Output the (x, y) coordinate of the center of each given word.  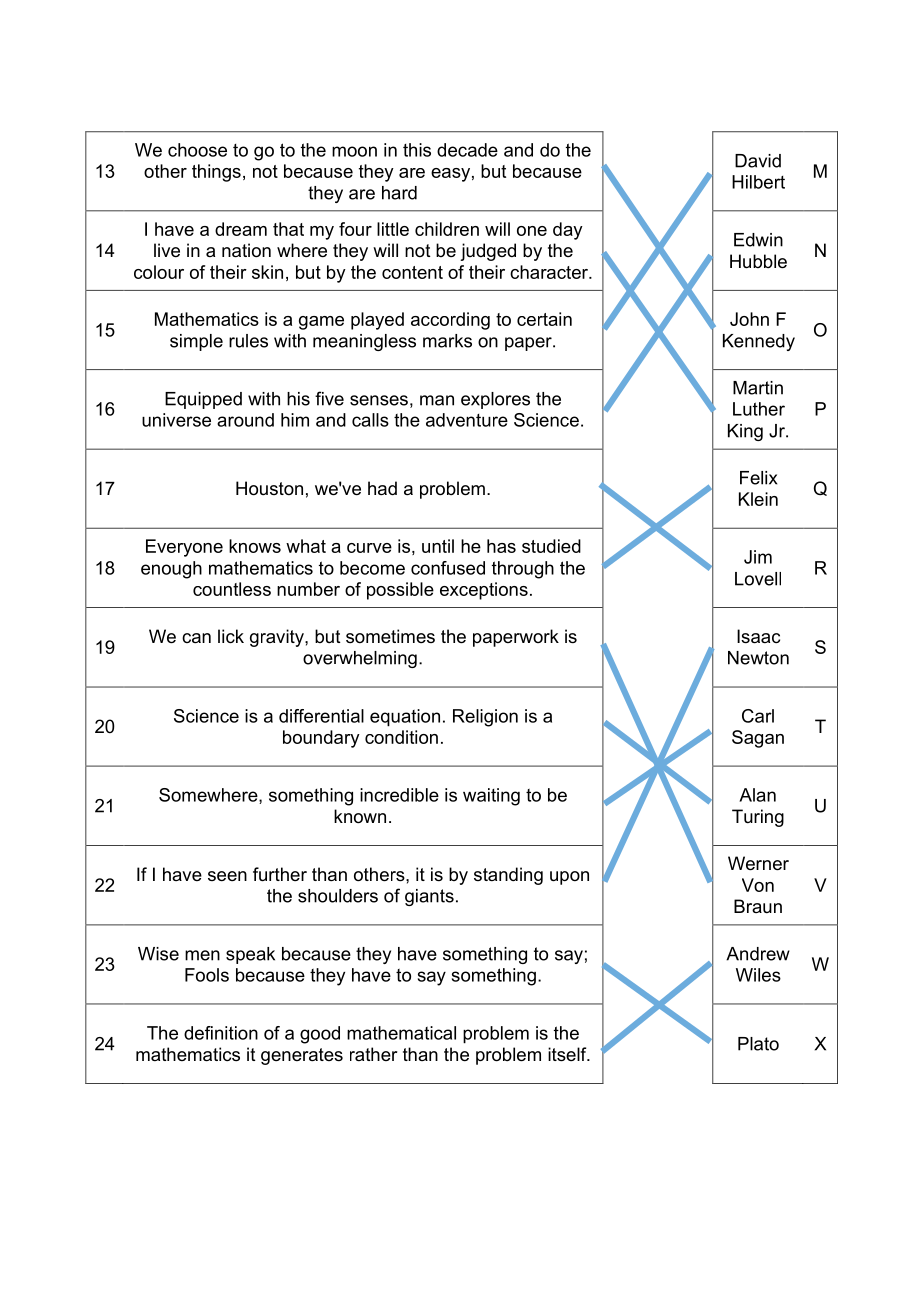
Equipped (203, 400)
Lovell (758, 579)
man (437, 400)
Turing (758, 818)
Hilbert (758, 182)
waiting (491, 797)
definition (221, 1033)
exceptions (484, 591)
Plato (758, 1044)
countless (232, 589)
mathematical (401, 1033)
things (216, 173)
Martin (758, 388)
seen (227, 876)
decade (467, 150)
